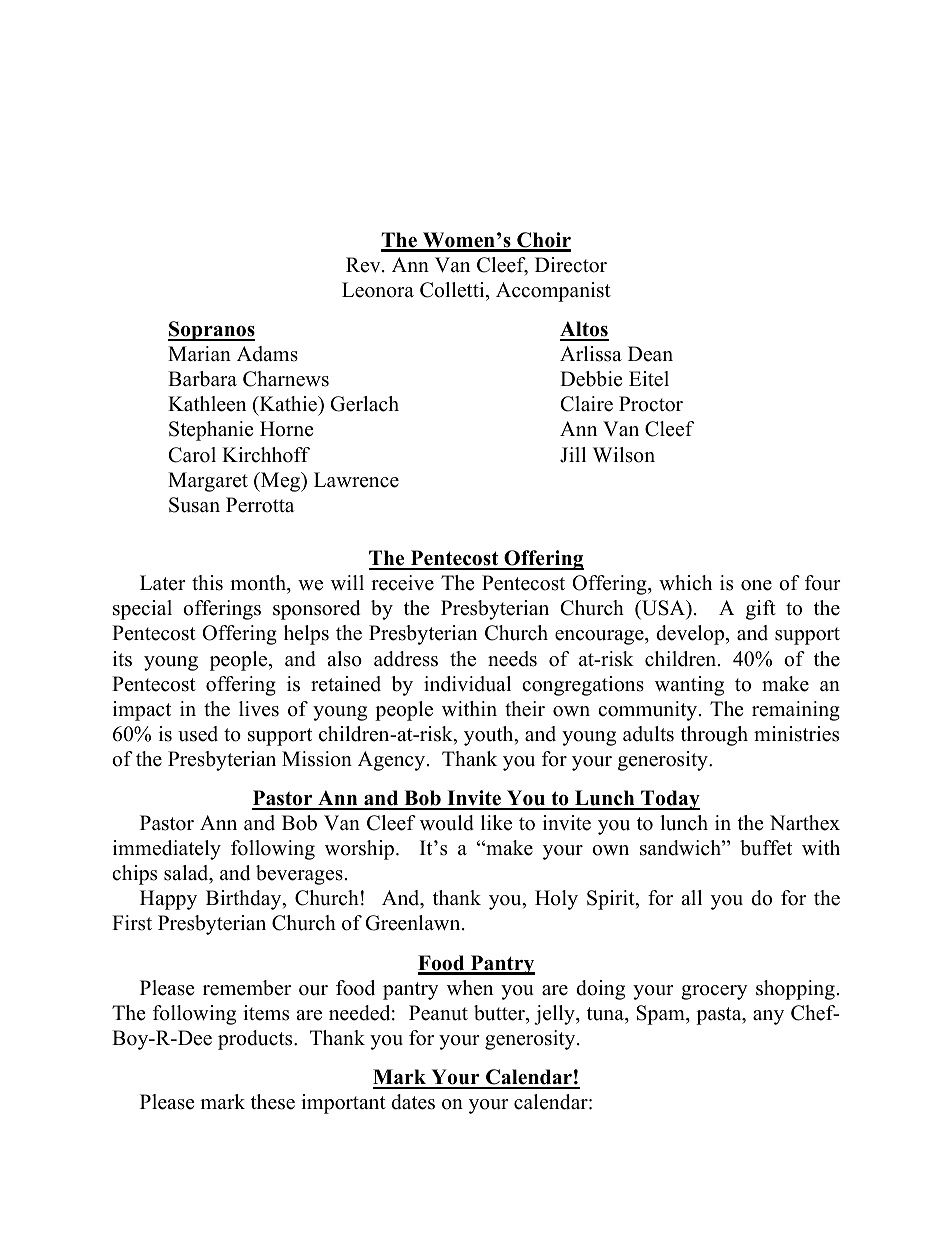 The height and width of the screenshot is (1233, 952). I want to click on individual, so click(467, 684).
